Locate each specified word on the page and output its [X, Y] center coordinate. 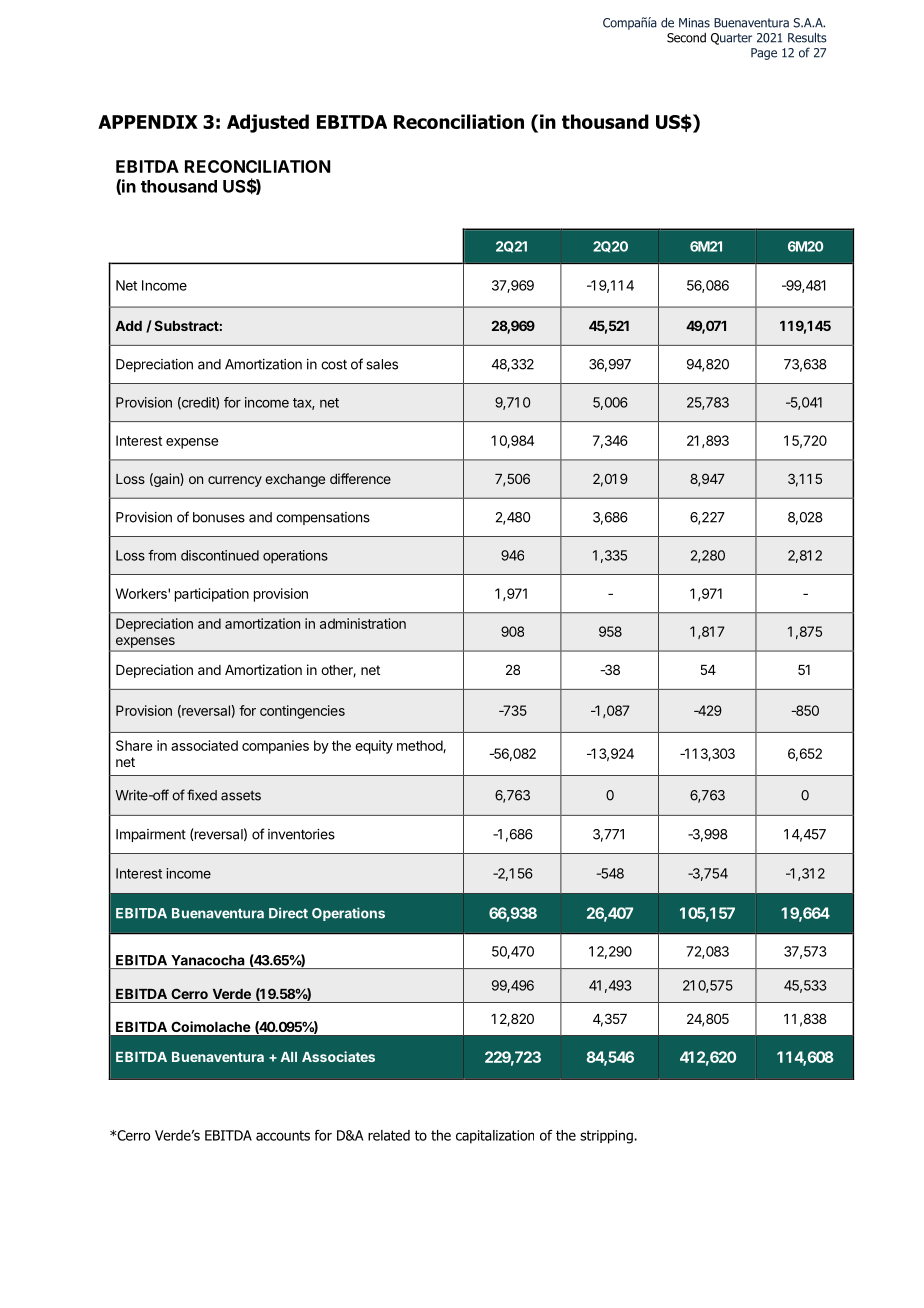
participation [212, 595]
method [420, 746]
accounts [283, 1135]
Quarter [731, 39]
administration [363, 623]
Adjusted [268, 123]
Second [686, 37]
